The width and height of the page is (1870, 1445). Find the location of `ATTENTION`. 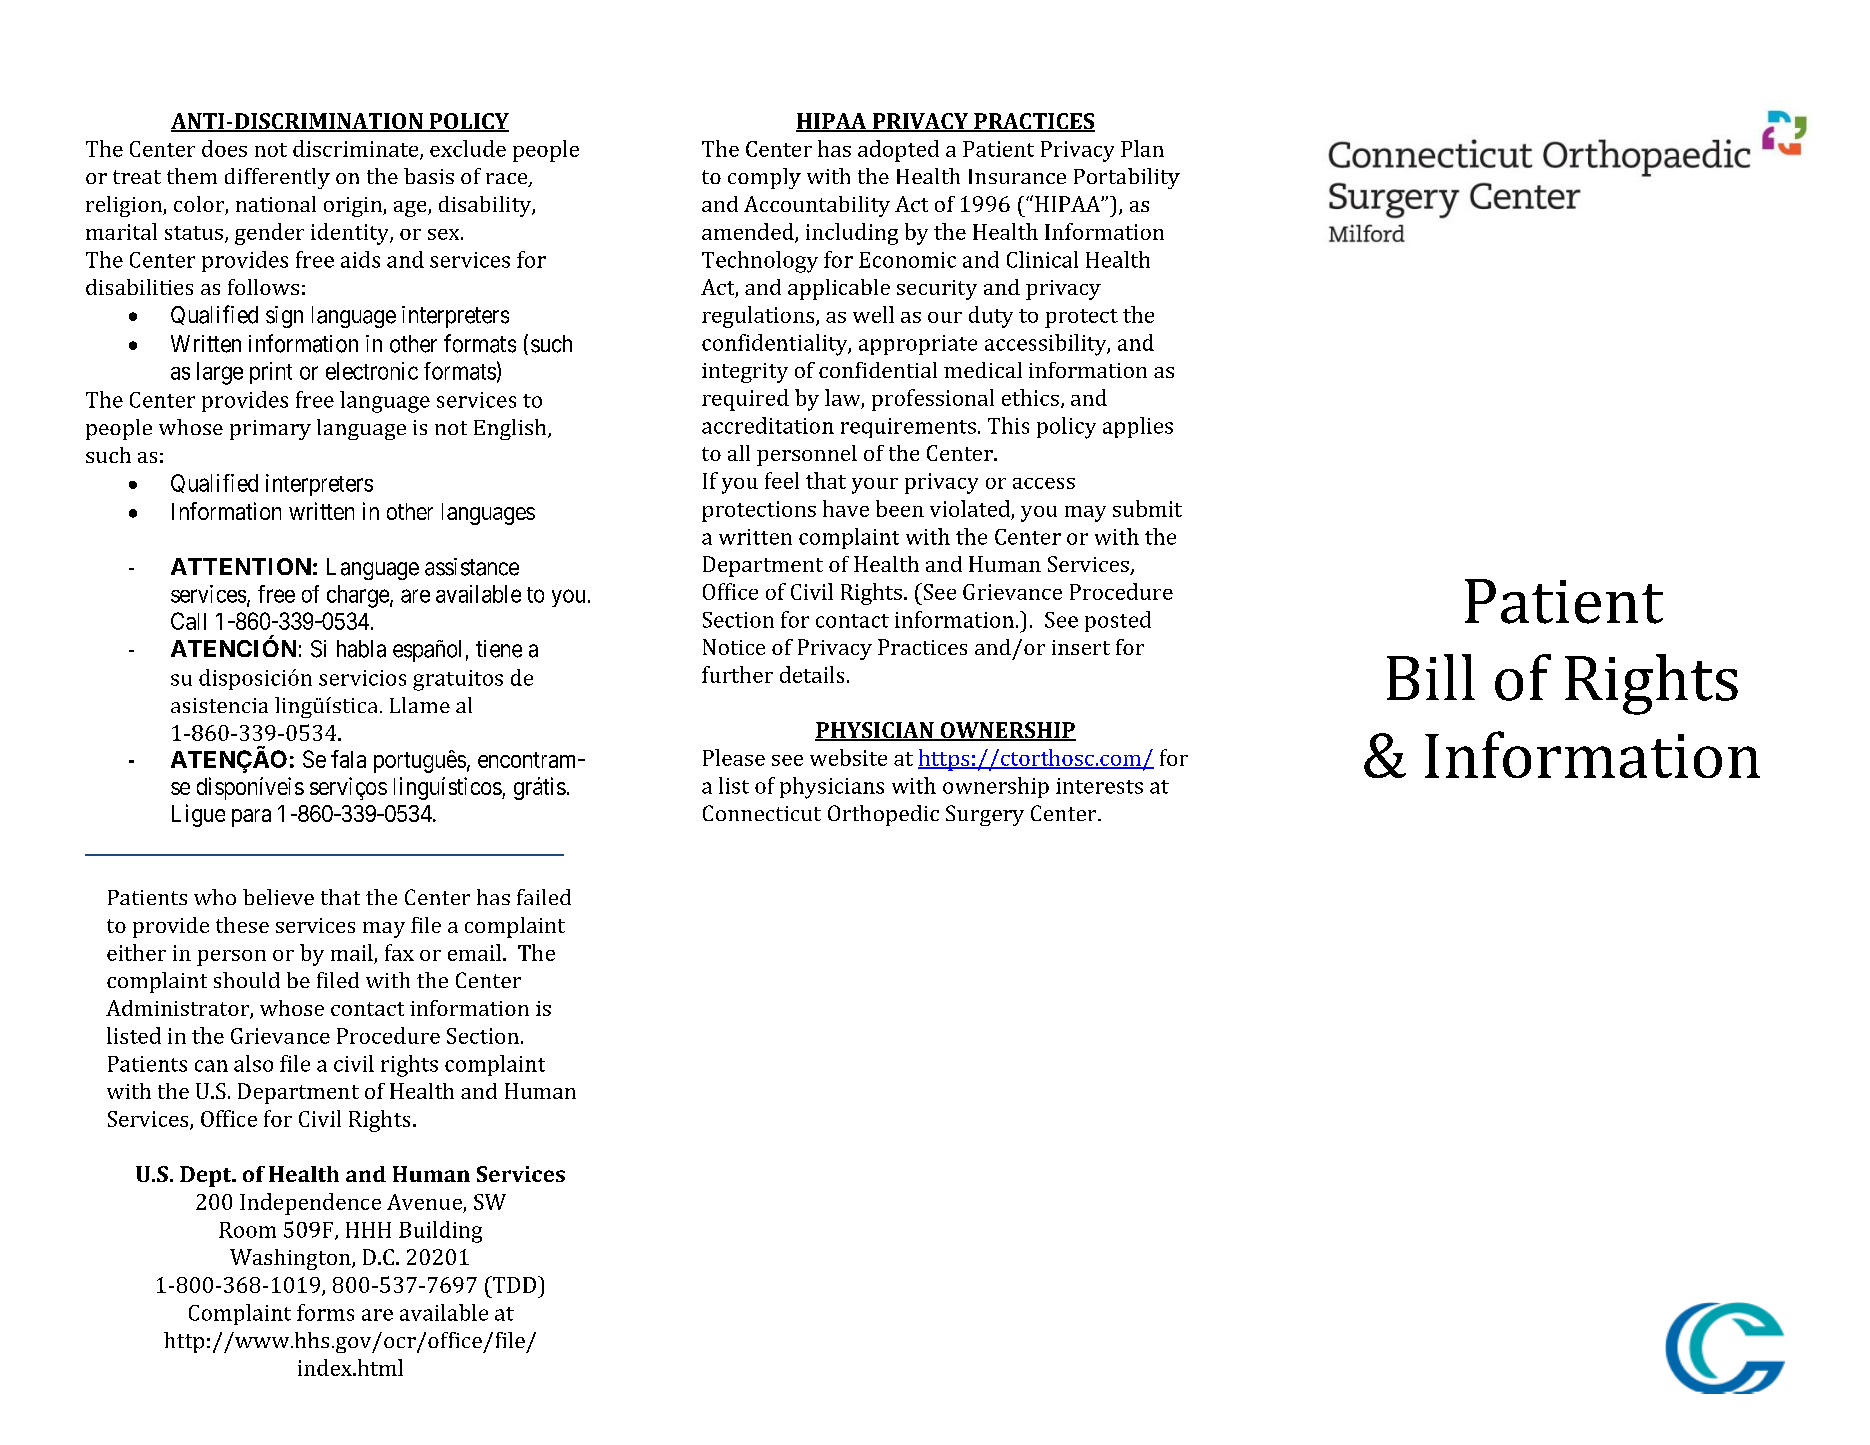

ATTENTION is located at coordinates (241, 566).
